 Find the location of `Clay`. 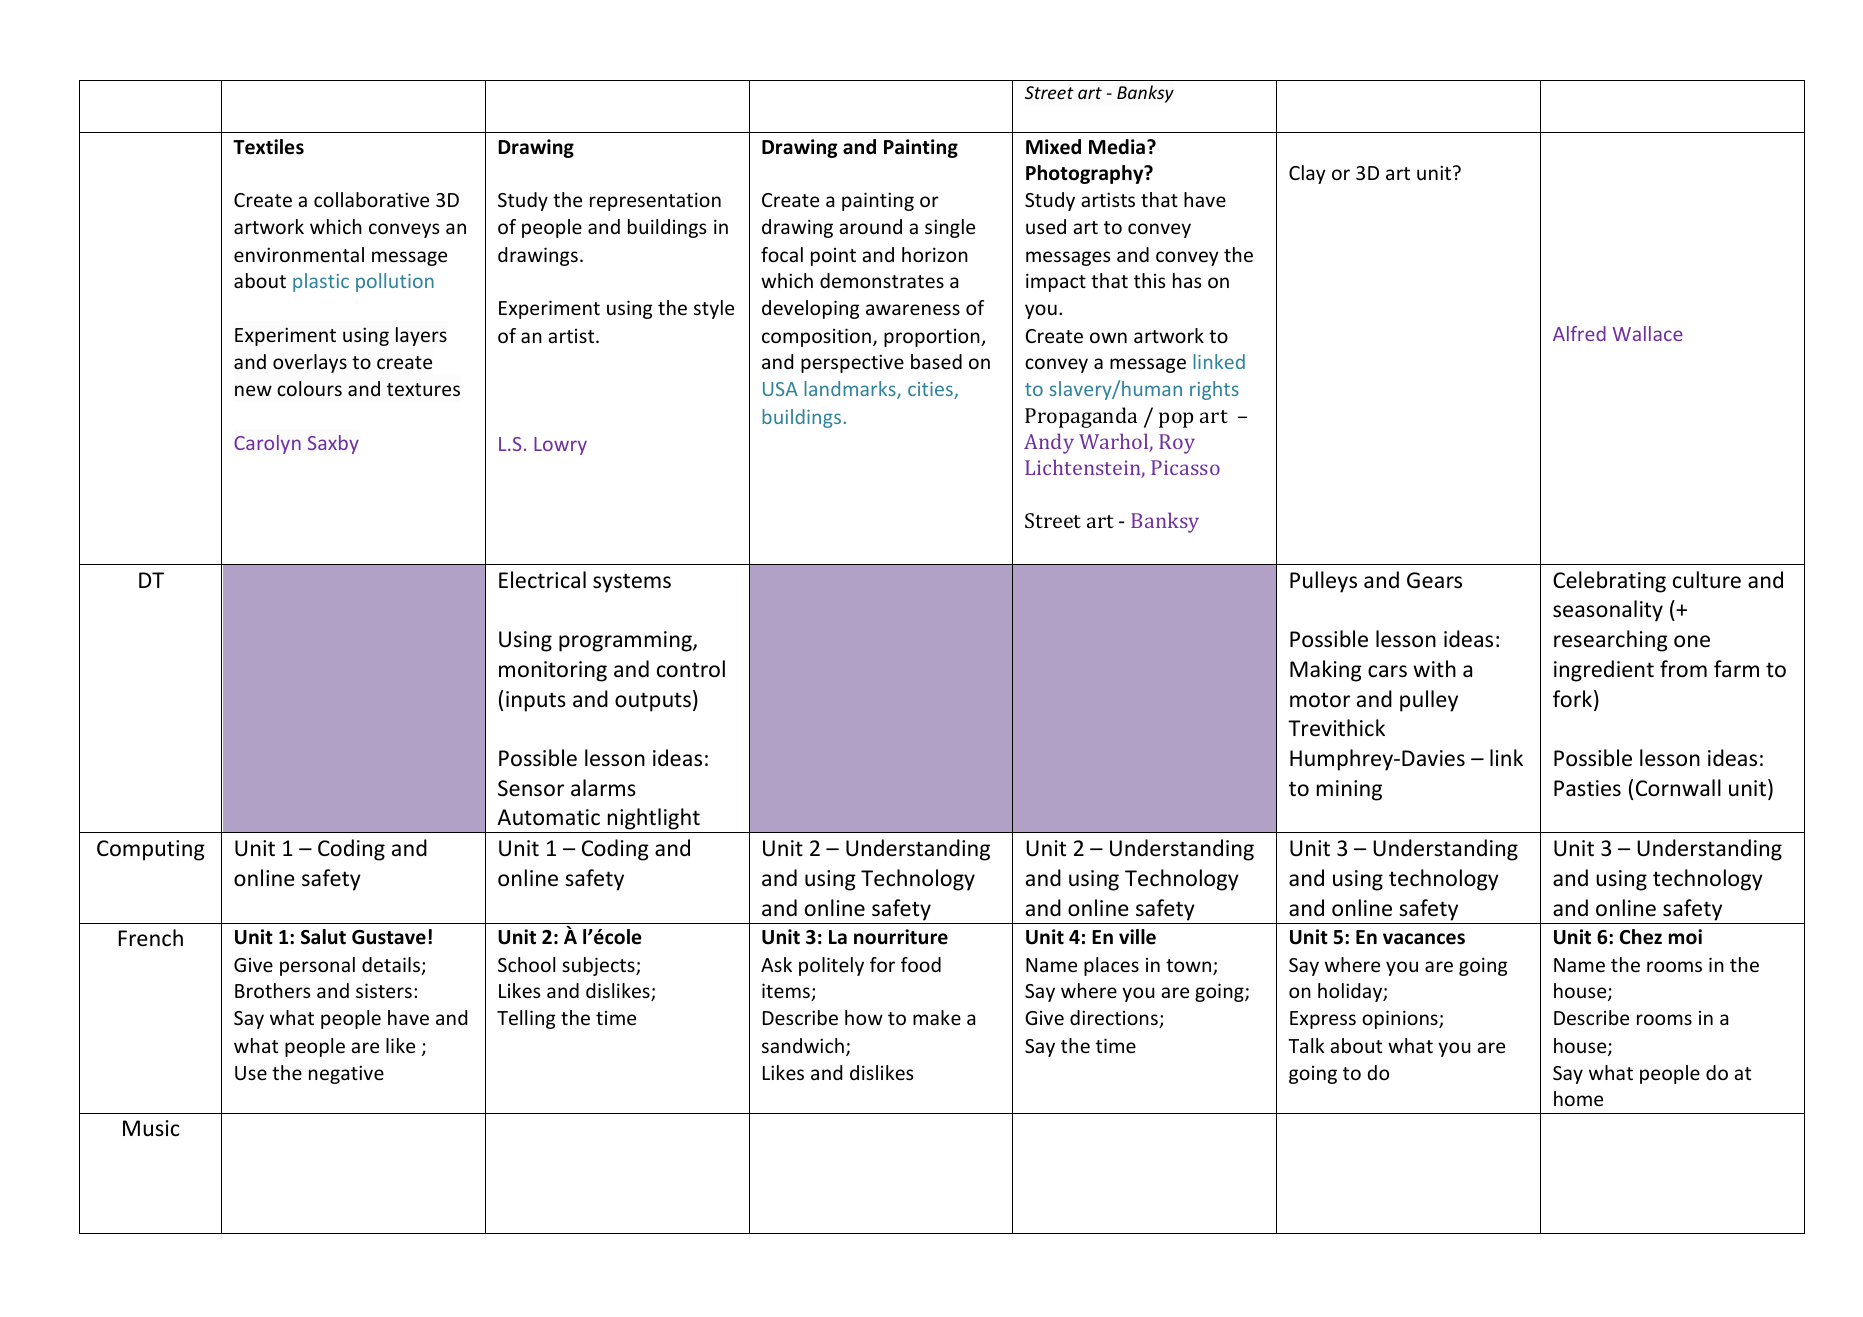

Clay is located at coordinates (1307, 174).
